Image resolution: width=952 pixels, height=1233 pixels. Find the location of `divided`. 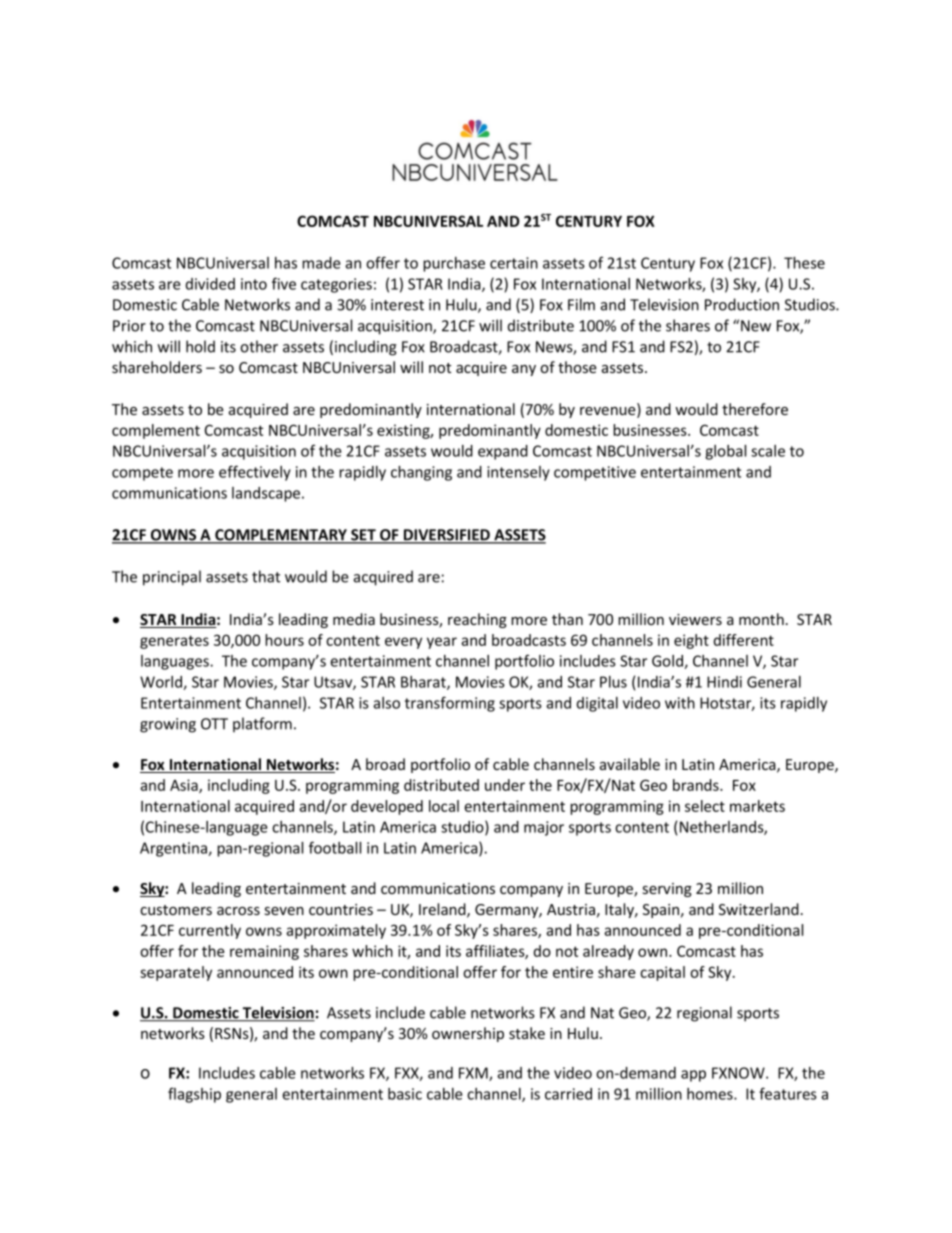

divided is located at coordinates (210, 284).
